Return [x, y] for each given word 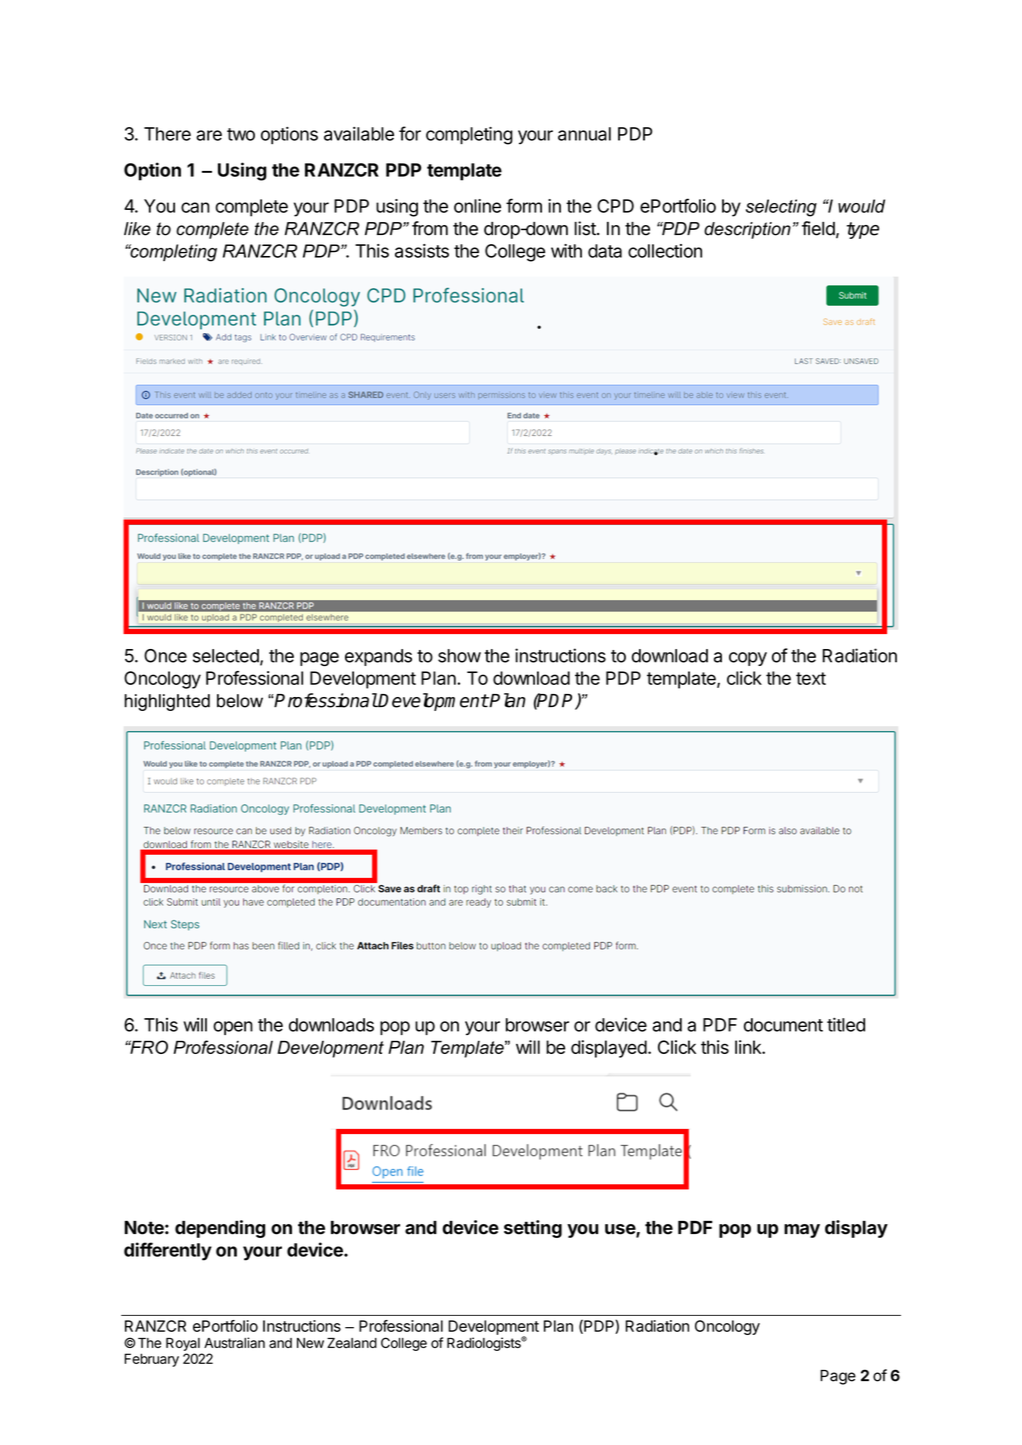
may [802, 1231]
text [811, 678]
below [240, 701]
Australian [234, 1342]
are [209, 135]
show [459, 656]
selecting [781, 208]
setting [533, 1229]
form [524, 205]
